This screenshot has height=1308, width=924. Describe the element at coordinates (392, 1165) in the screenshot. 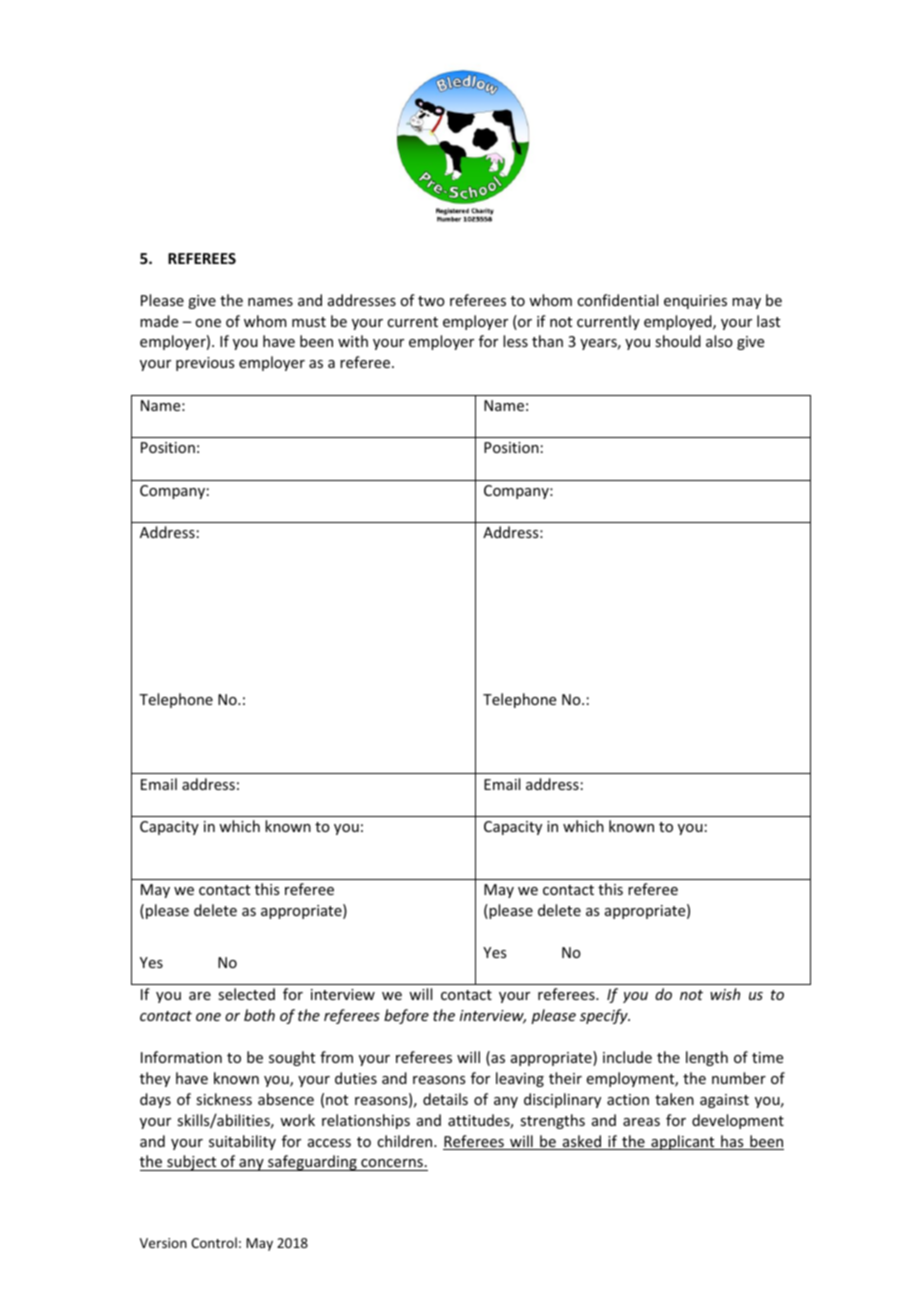

I see `concerns` at that location.
